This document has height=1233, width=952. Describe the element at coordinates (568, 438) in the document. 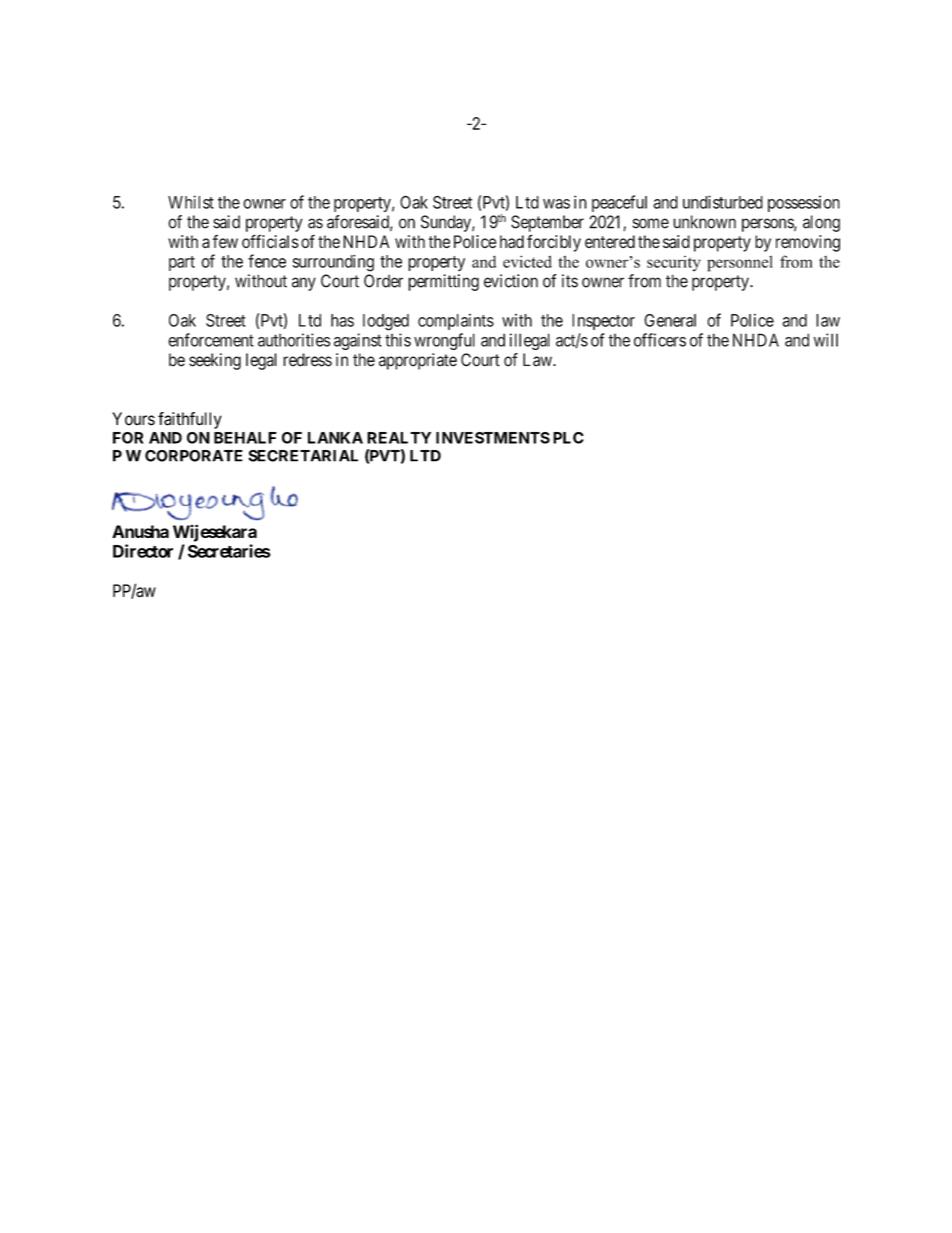

I see `PLC` at that location.
